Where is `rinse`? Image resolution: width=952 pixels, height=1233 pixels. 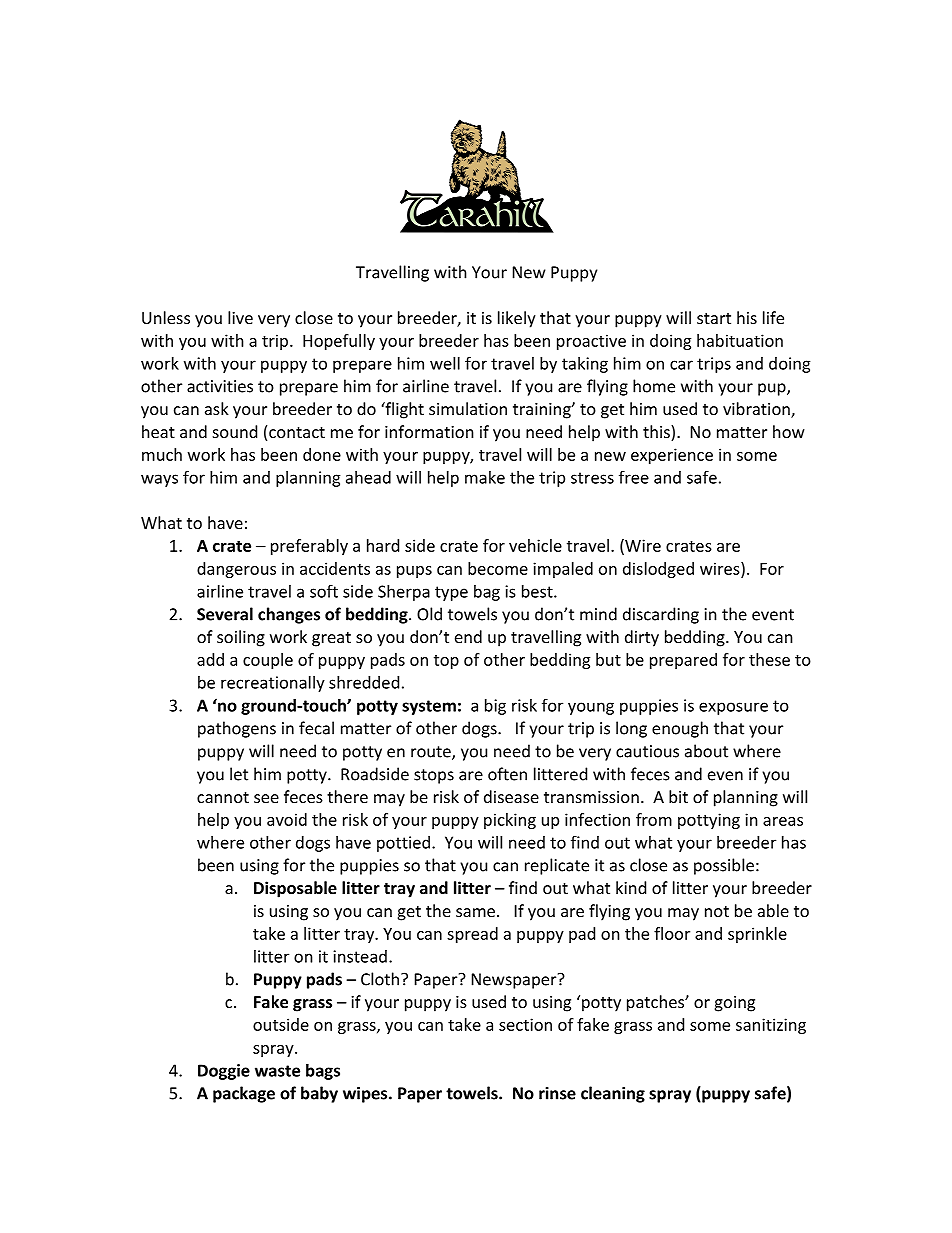 rinse is located at coordinates (557, 1093).
